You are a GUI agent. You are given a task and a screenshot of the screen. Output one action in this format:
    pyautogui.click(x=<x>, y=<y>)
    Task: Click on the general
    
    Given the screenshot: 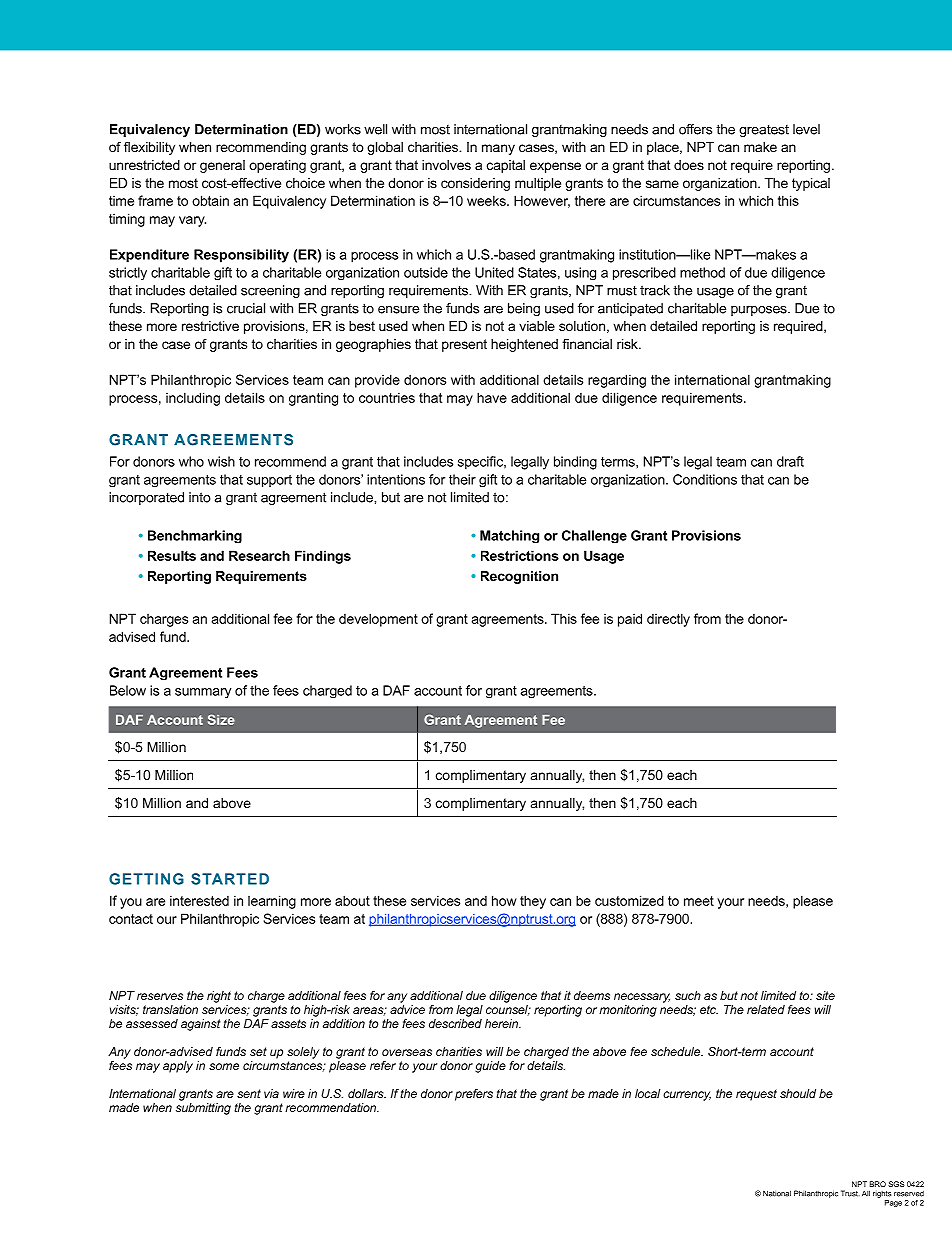 What is the action you would take?
    pyautogui.click(x=222, y=166)
